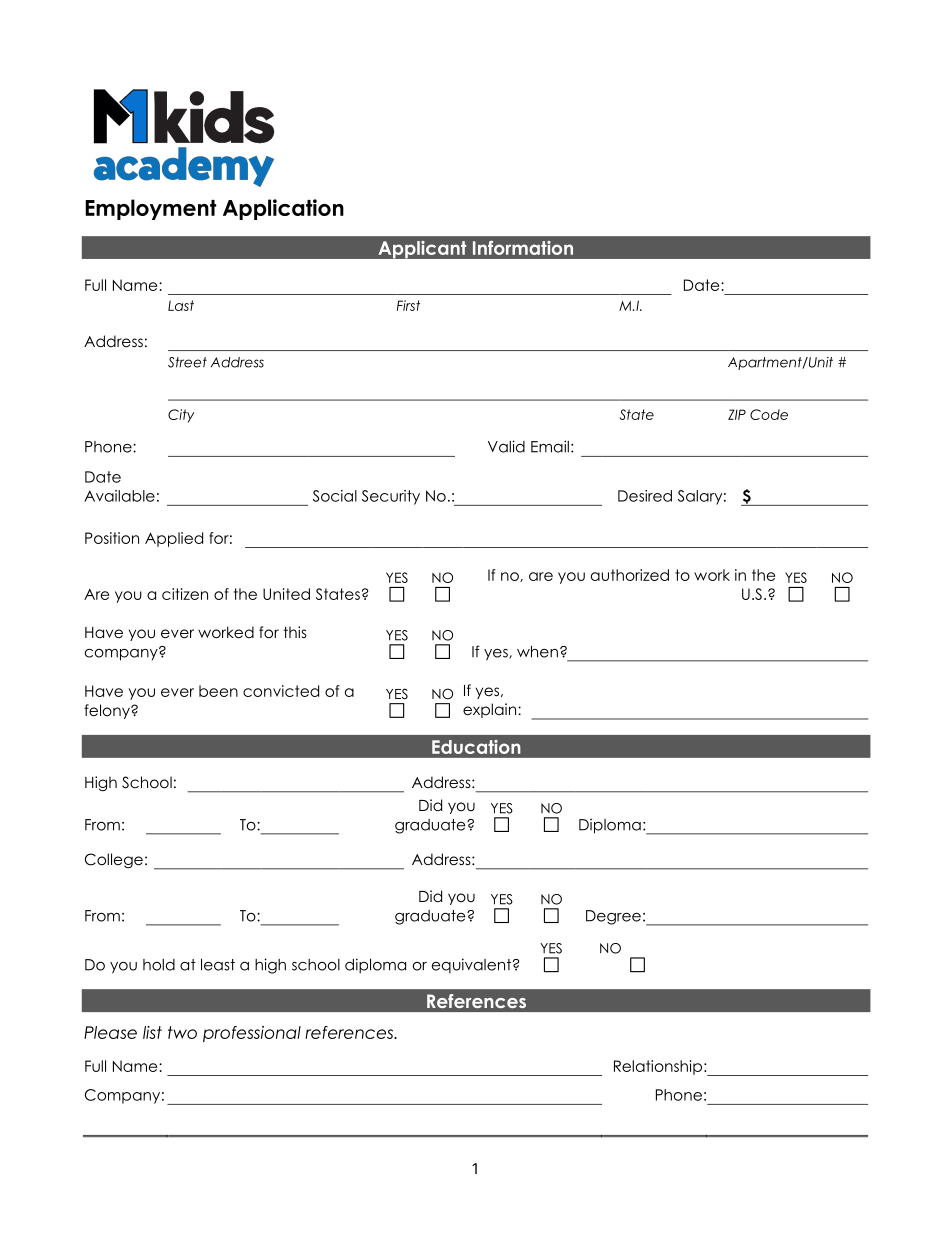 This page has height=1233, width=952. Describe the element at coordinates (185, 594) in the page. I see `citizen` at that location.
